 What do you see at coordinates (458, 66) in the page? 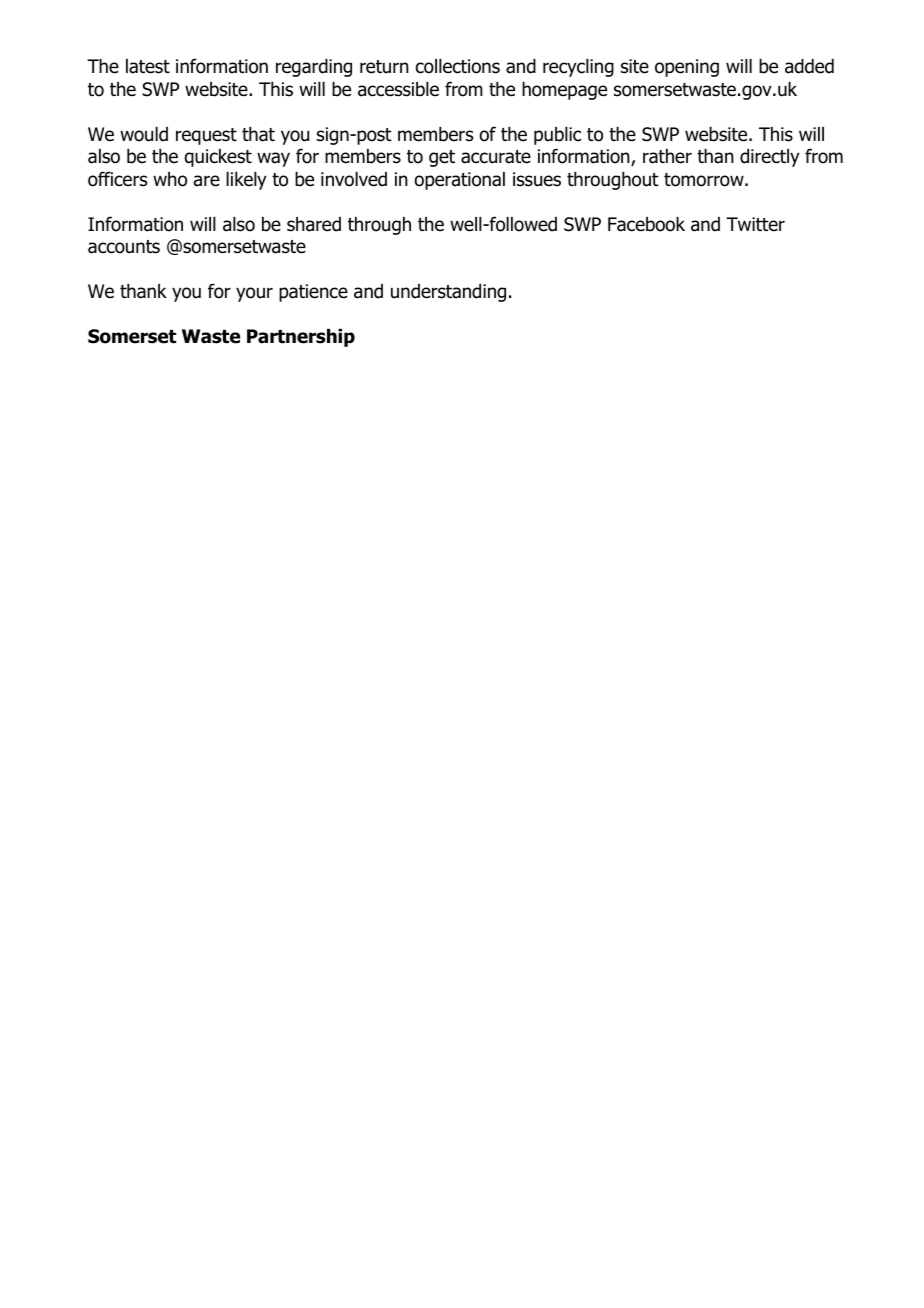
I see `collections` at bounding box center [458, 66].
